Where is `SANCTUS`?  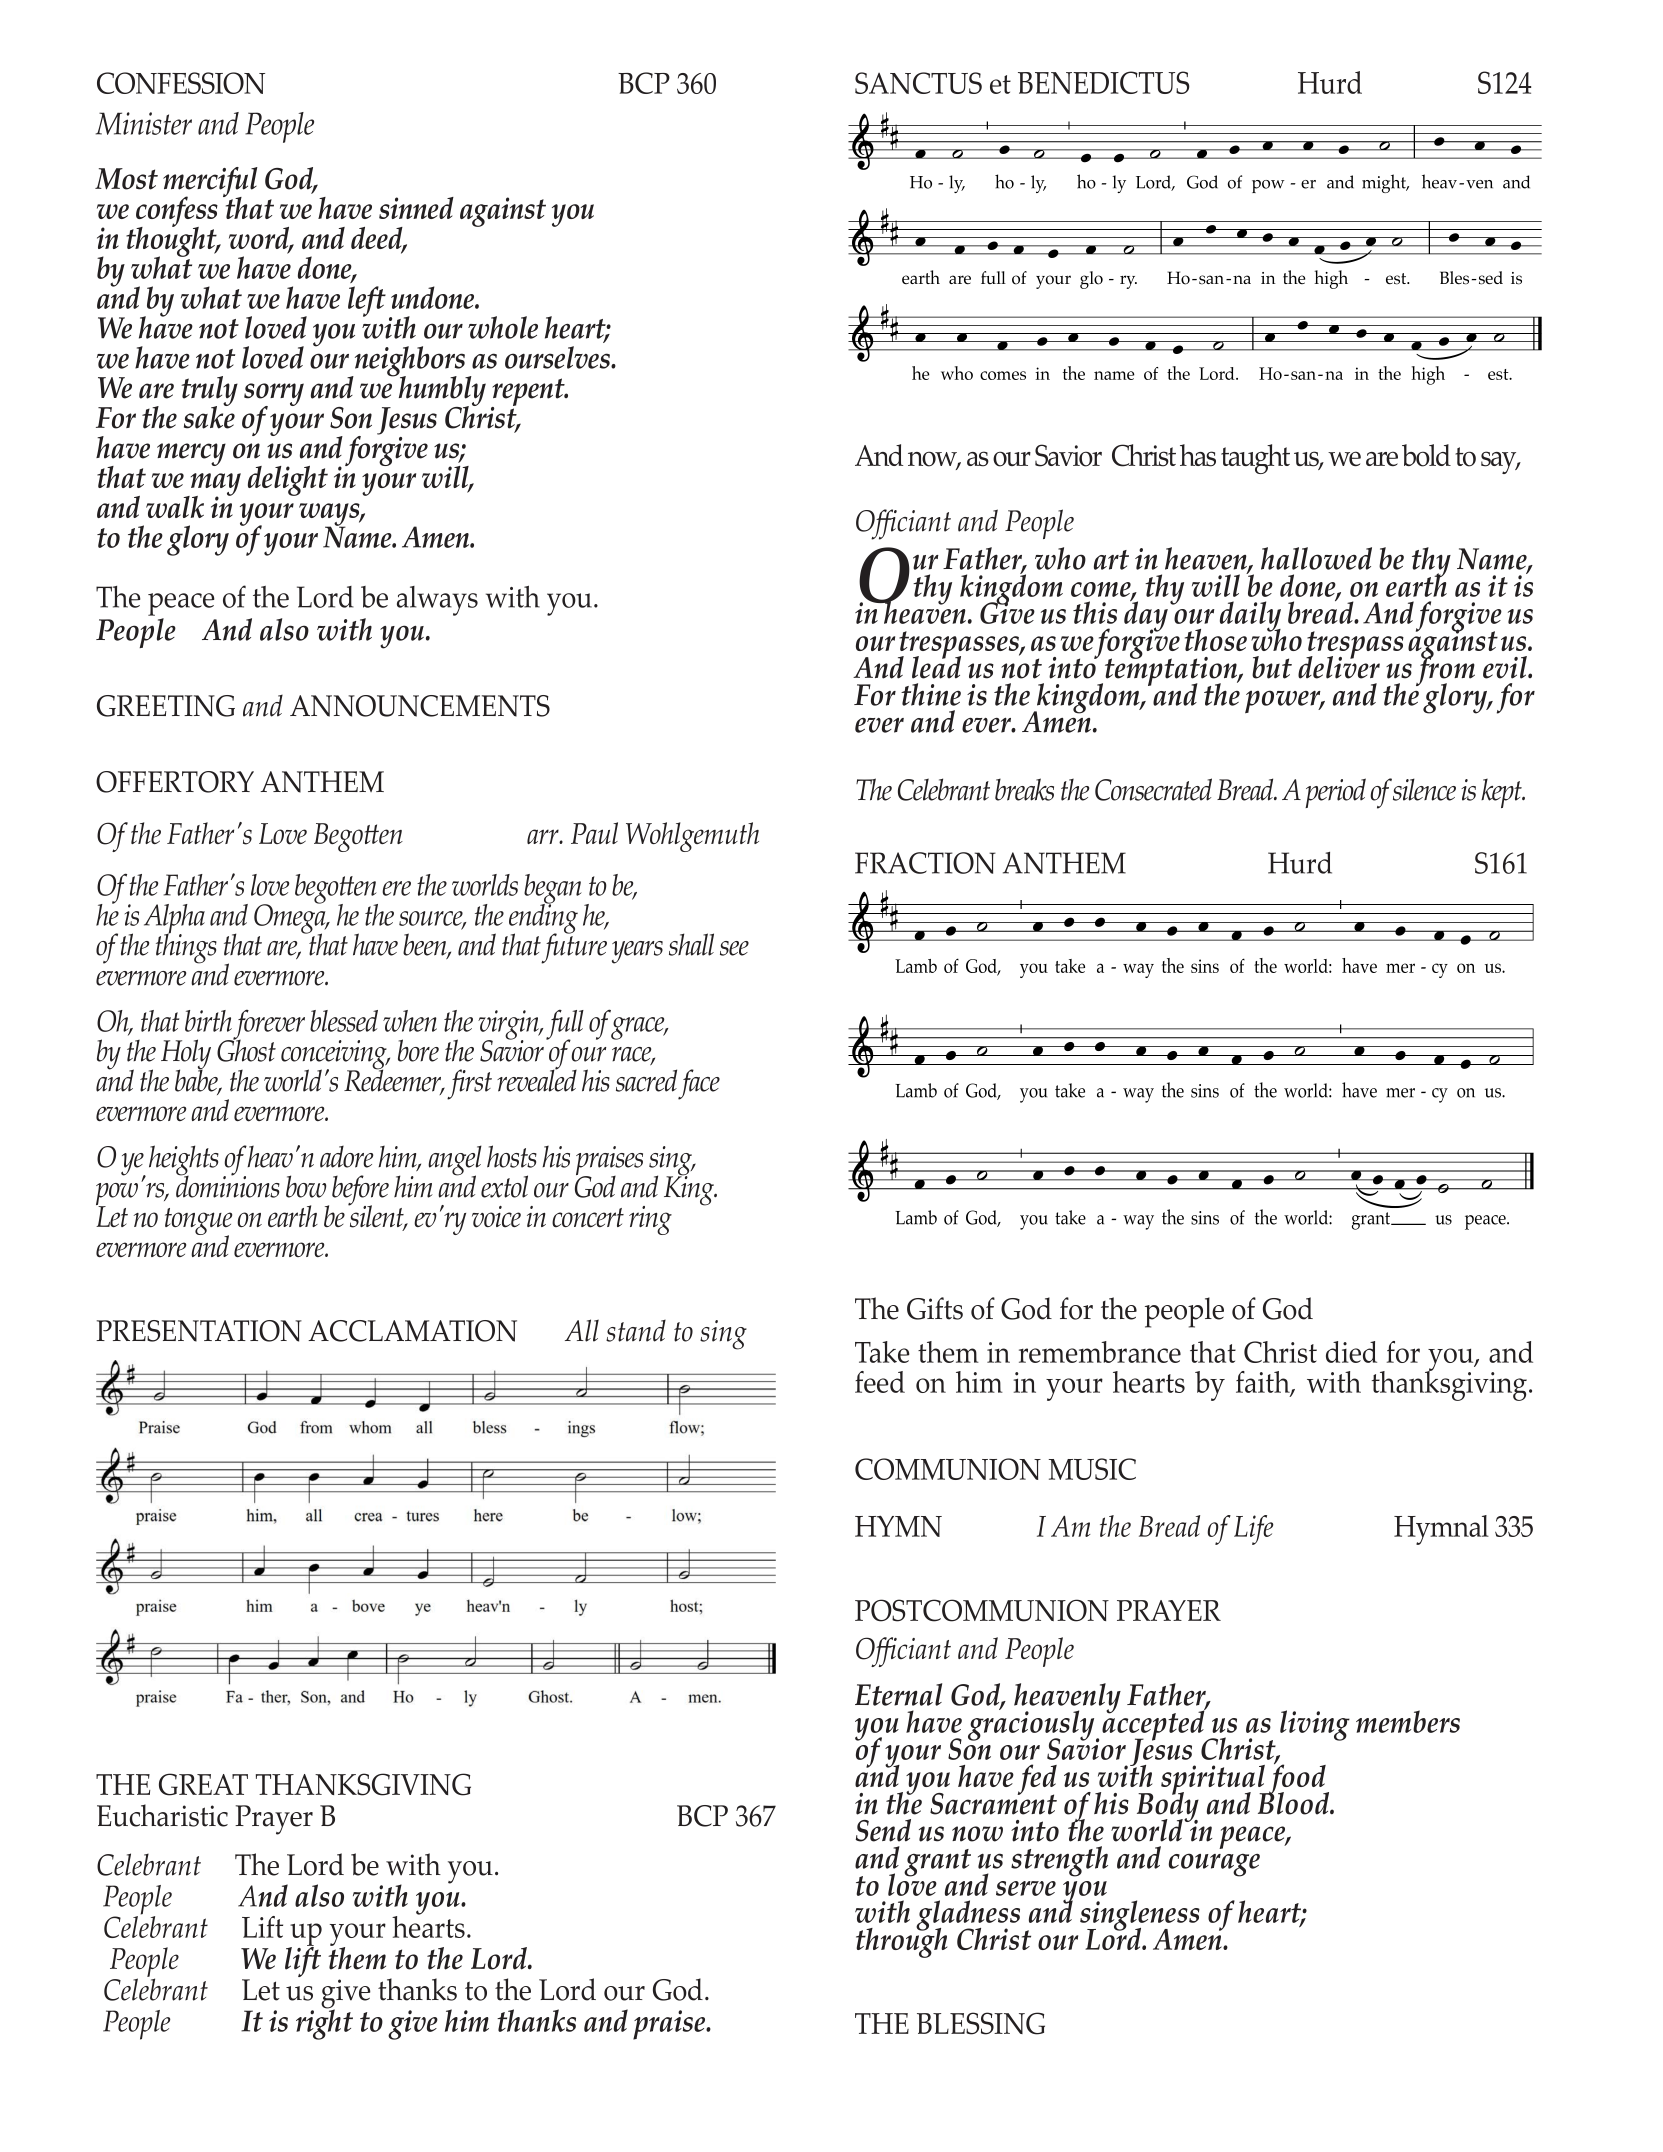 SANCTUS is located at coordinates (918, 83).
